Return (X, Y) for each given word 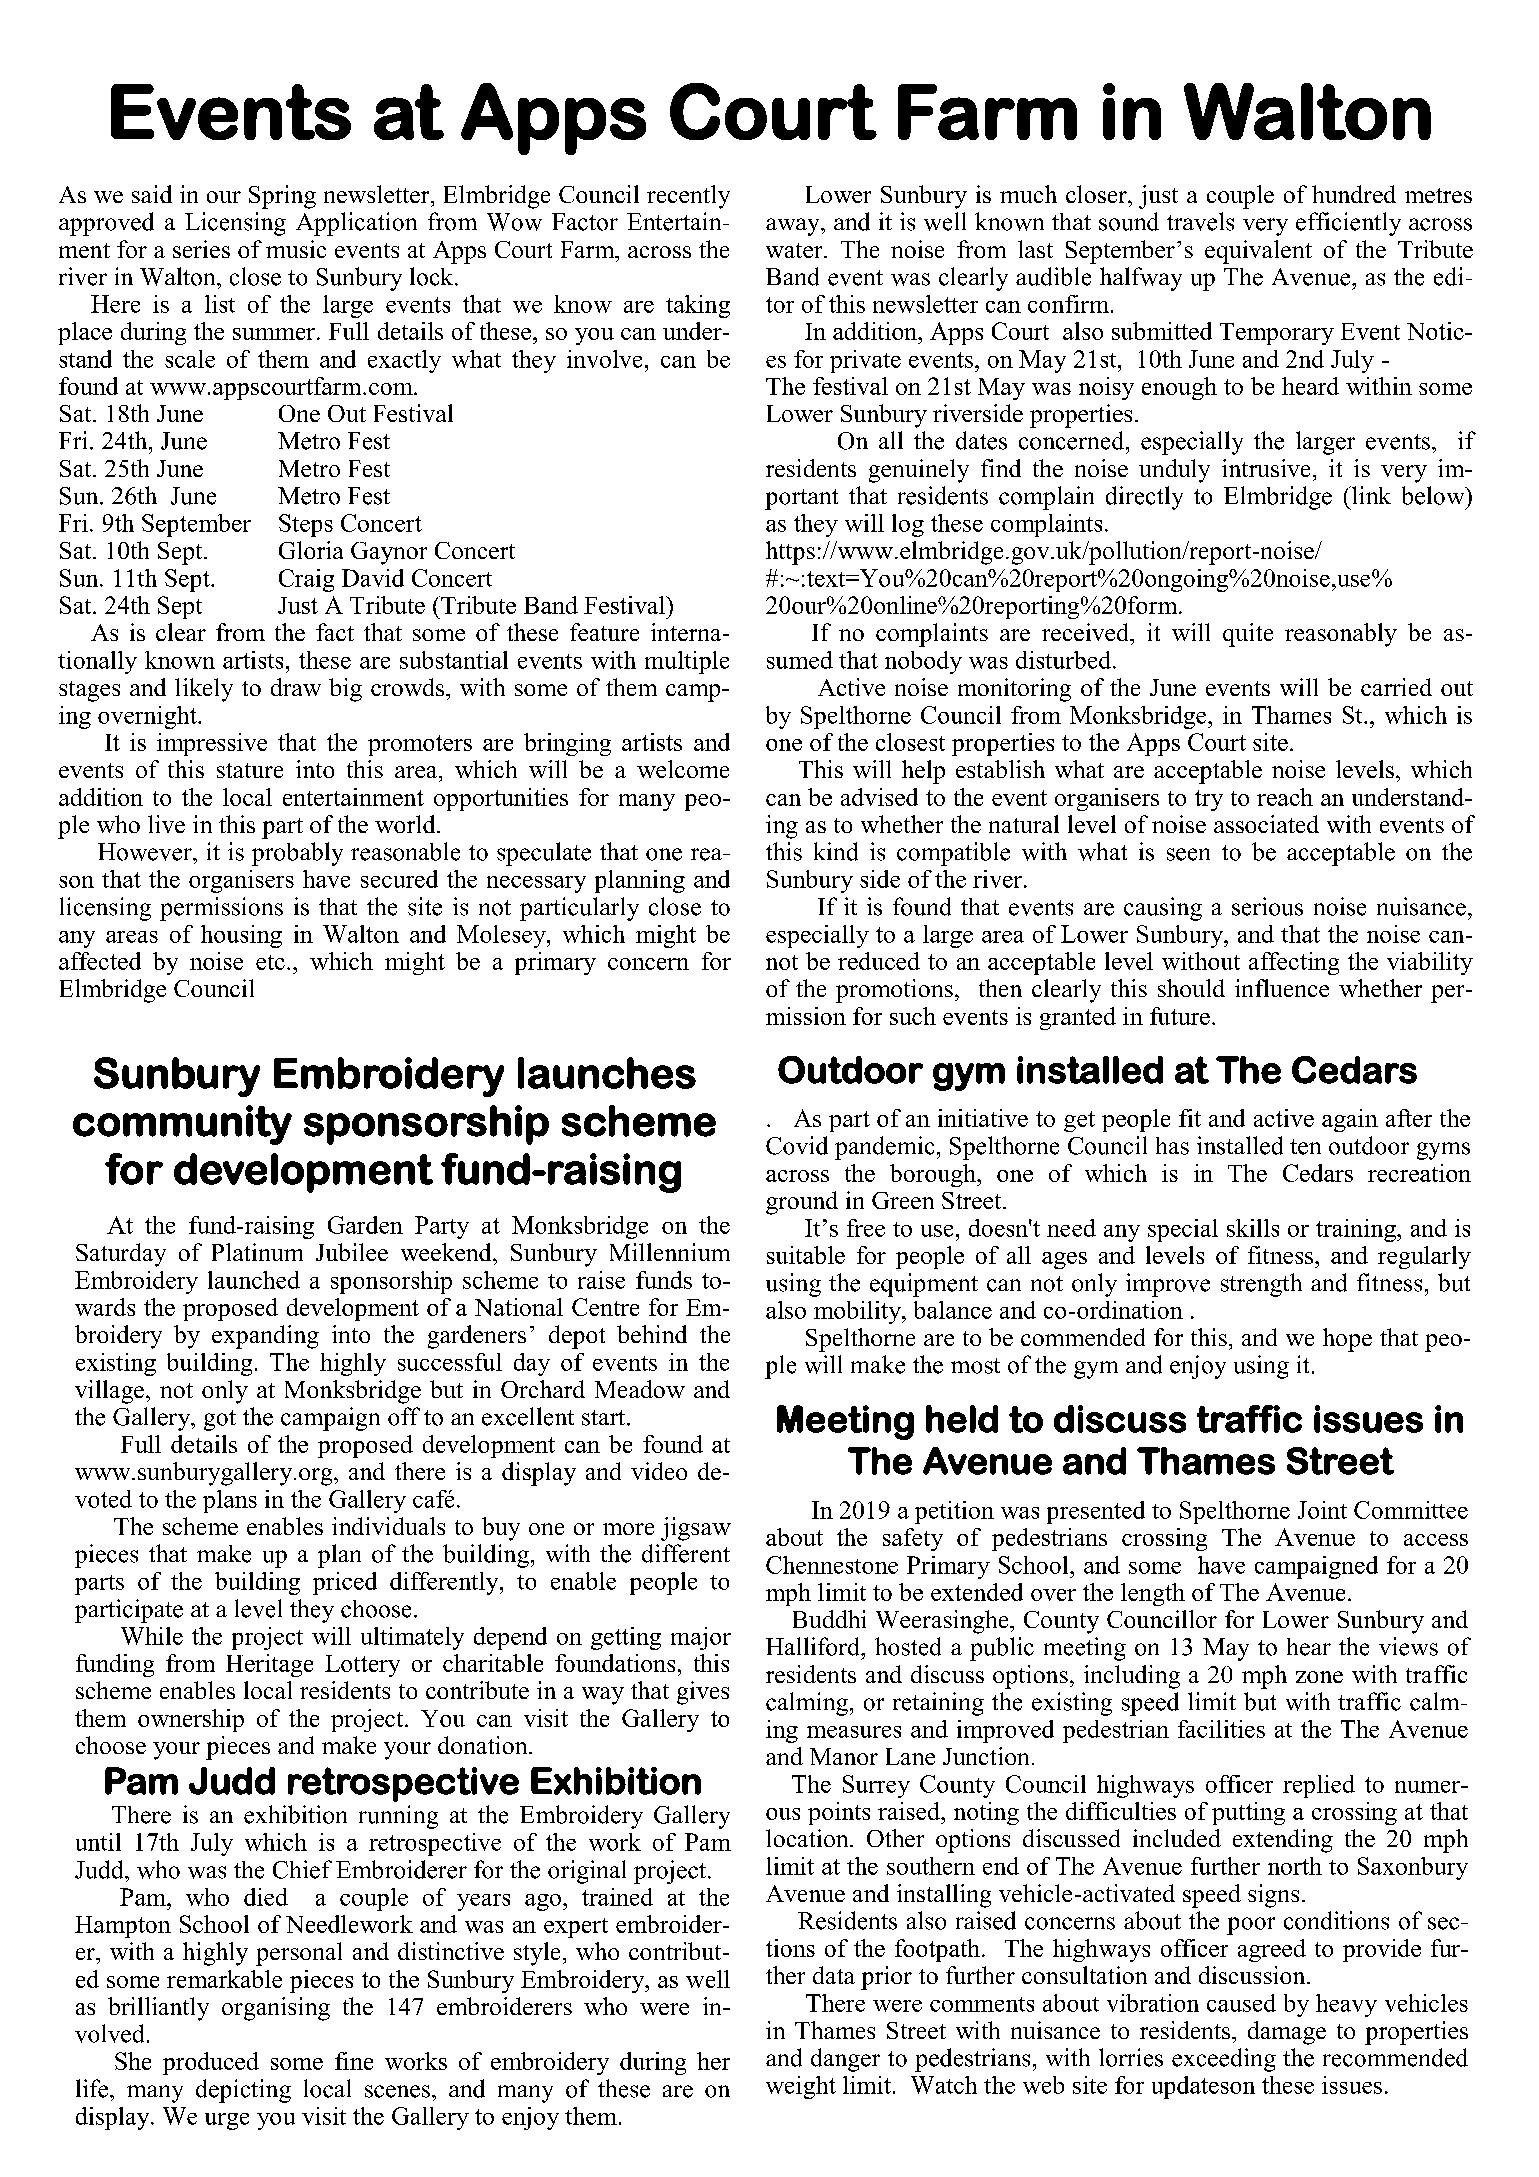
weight (801, 2087)
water (795, 250)
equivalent (1258, 252)
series (201, 249)
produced (211, 2063)
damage (1287, 2033)
